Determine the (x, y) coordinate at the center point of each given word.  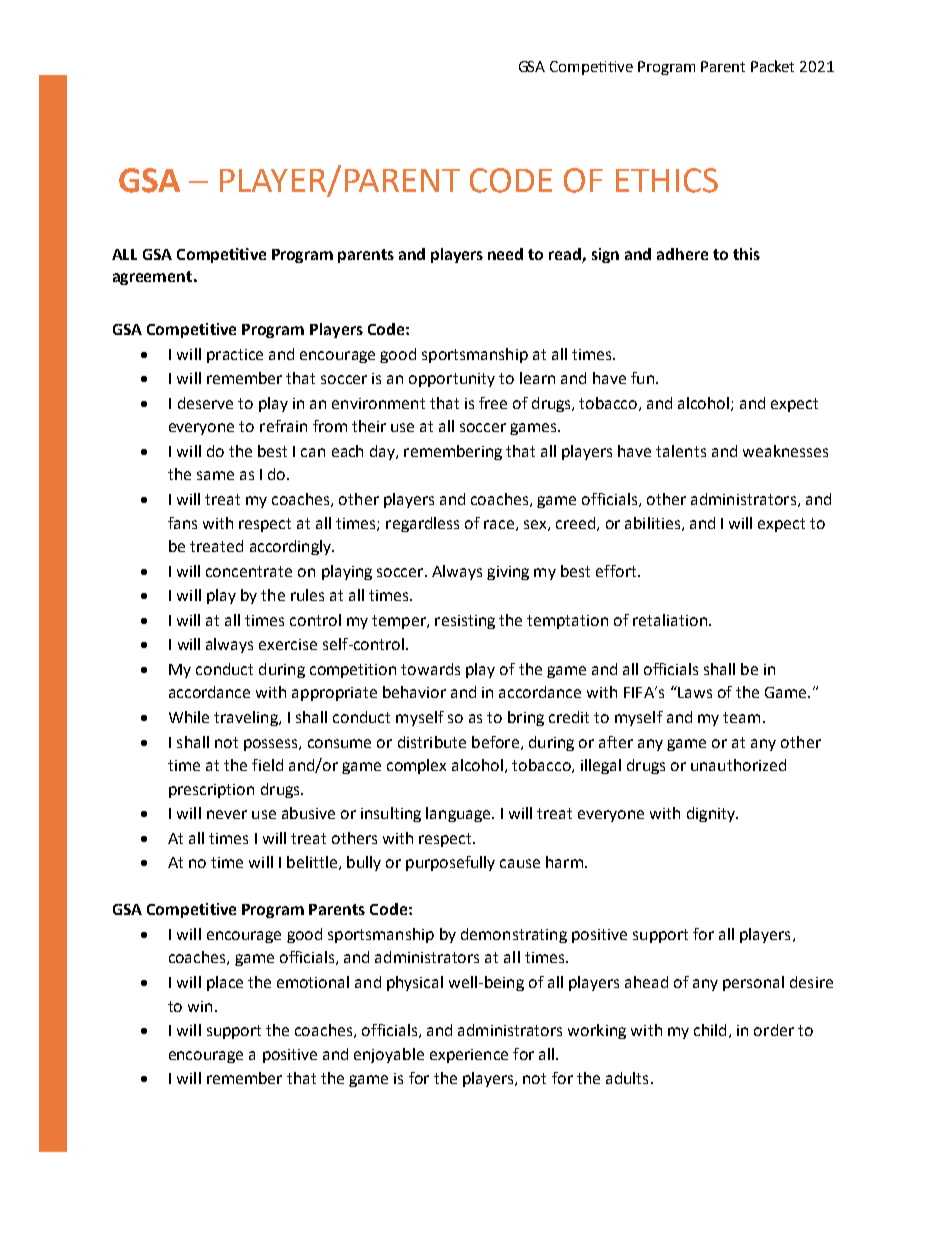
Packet (772, 66)
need (505, 254)
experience (469, 1056)
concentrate (249, 571)
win (200, 1006)
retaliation (671, 620)
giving (508, 573)
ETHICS (667, 180)
